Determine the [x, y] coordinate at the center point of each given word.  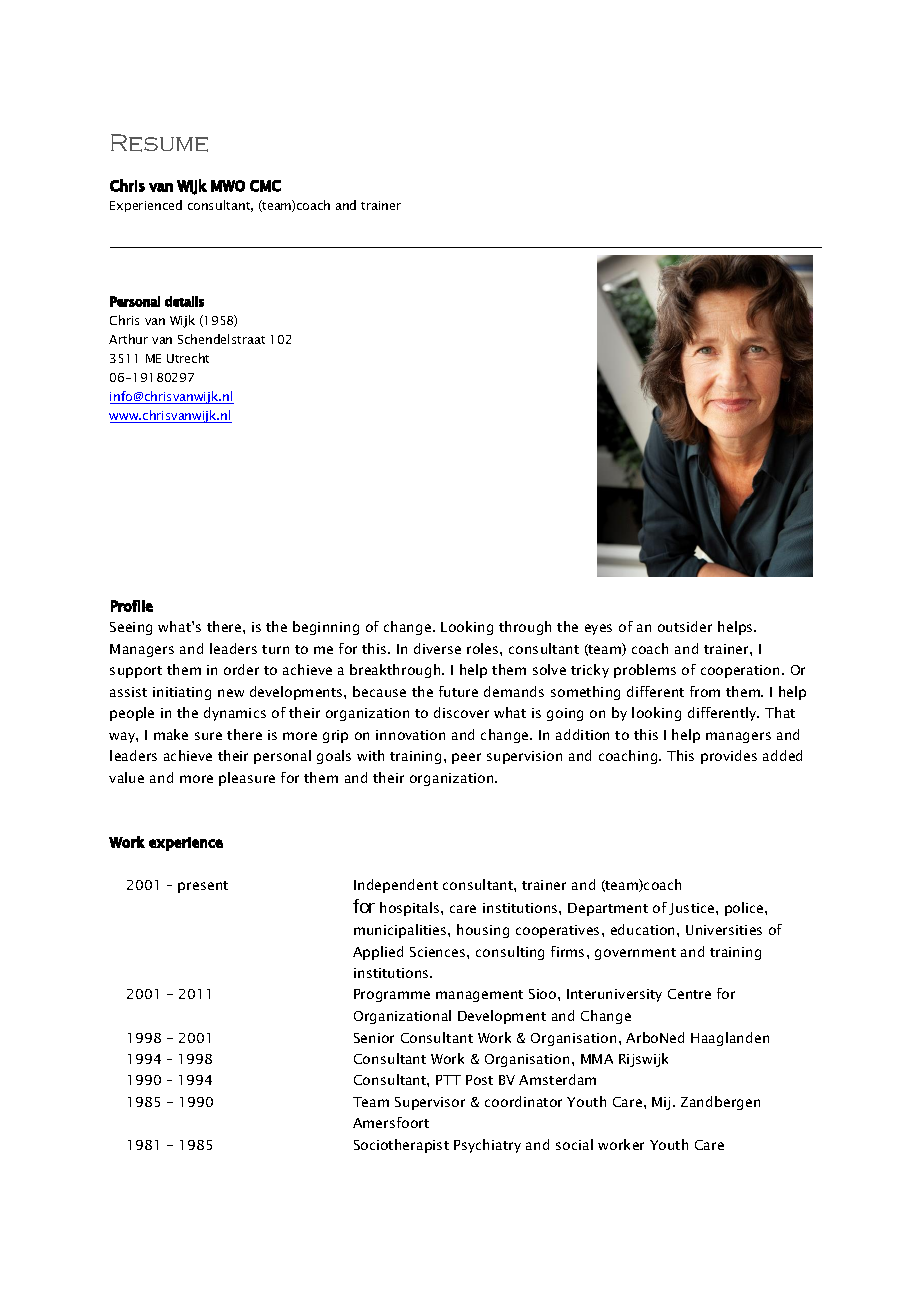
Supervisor [430, 1103]
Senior [374, 1038]
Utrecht [188, 358]
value [126, 777]
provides [729, 757]
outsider [685, 626]
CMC [265, 186]
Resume [159, 143]
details [184, 301]
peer [466, 758]
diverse [437, 648]
